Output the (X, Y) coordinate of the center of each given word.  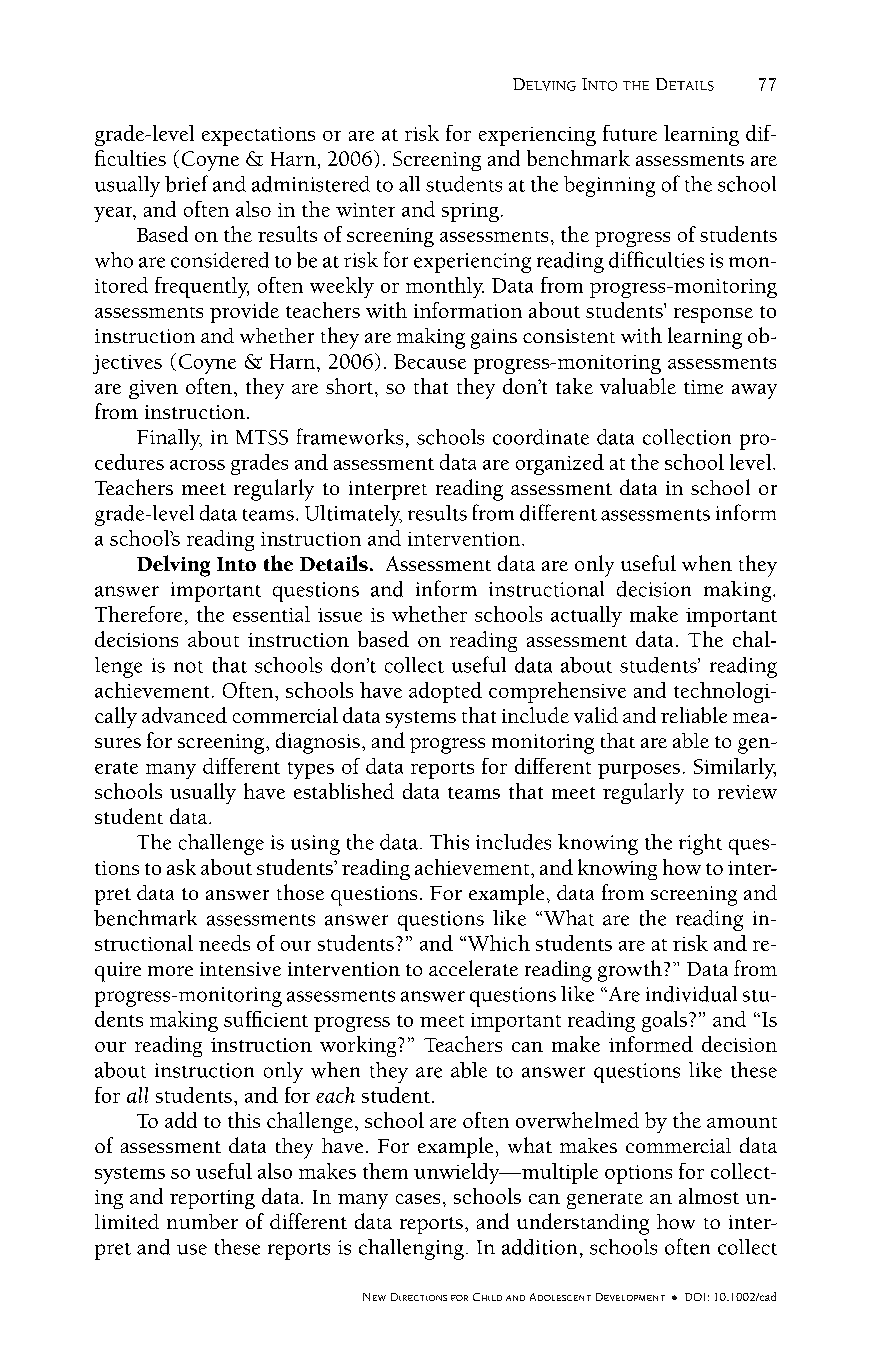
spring (470, 212)
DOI (695, 1297)
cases (418, 1199)
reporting (212, 1199)
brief (186, 183)
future (630, 133)
